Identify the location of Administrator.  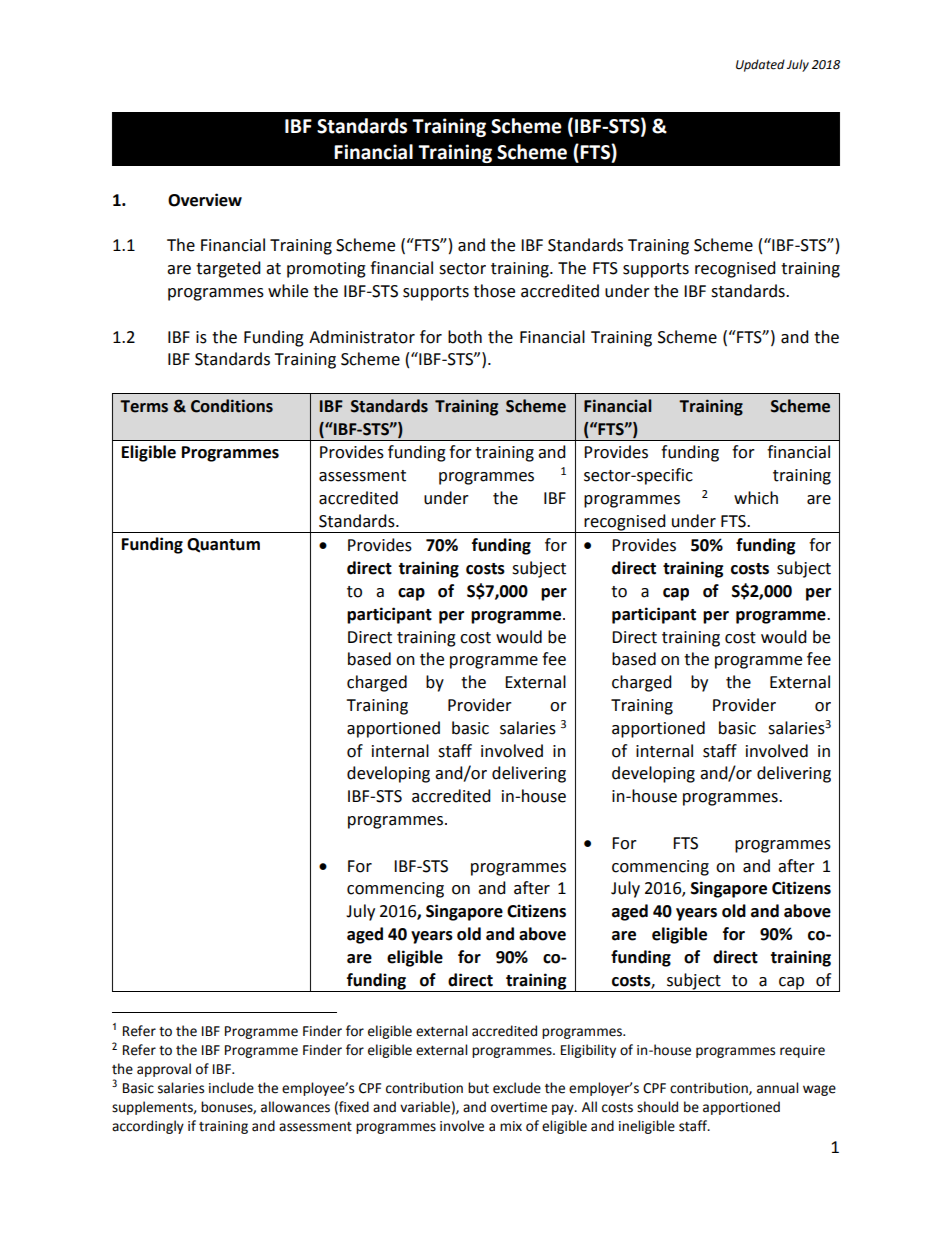
(362, 337).
